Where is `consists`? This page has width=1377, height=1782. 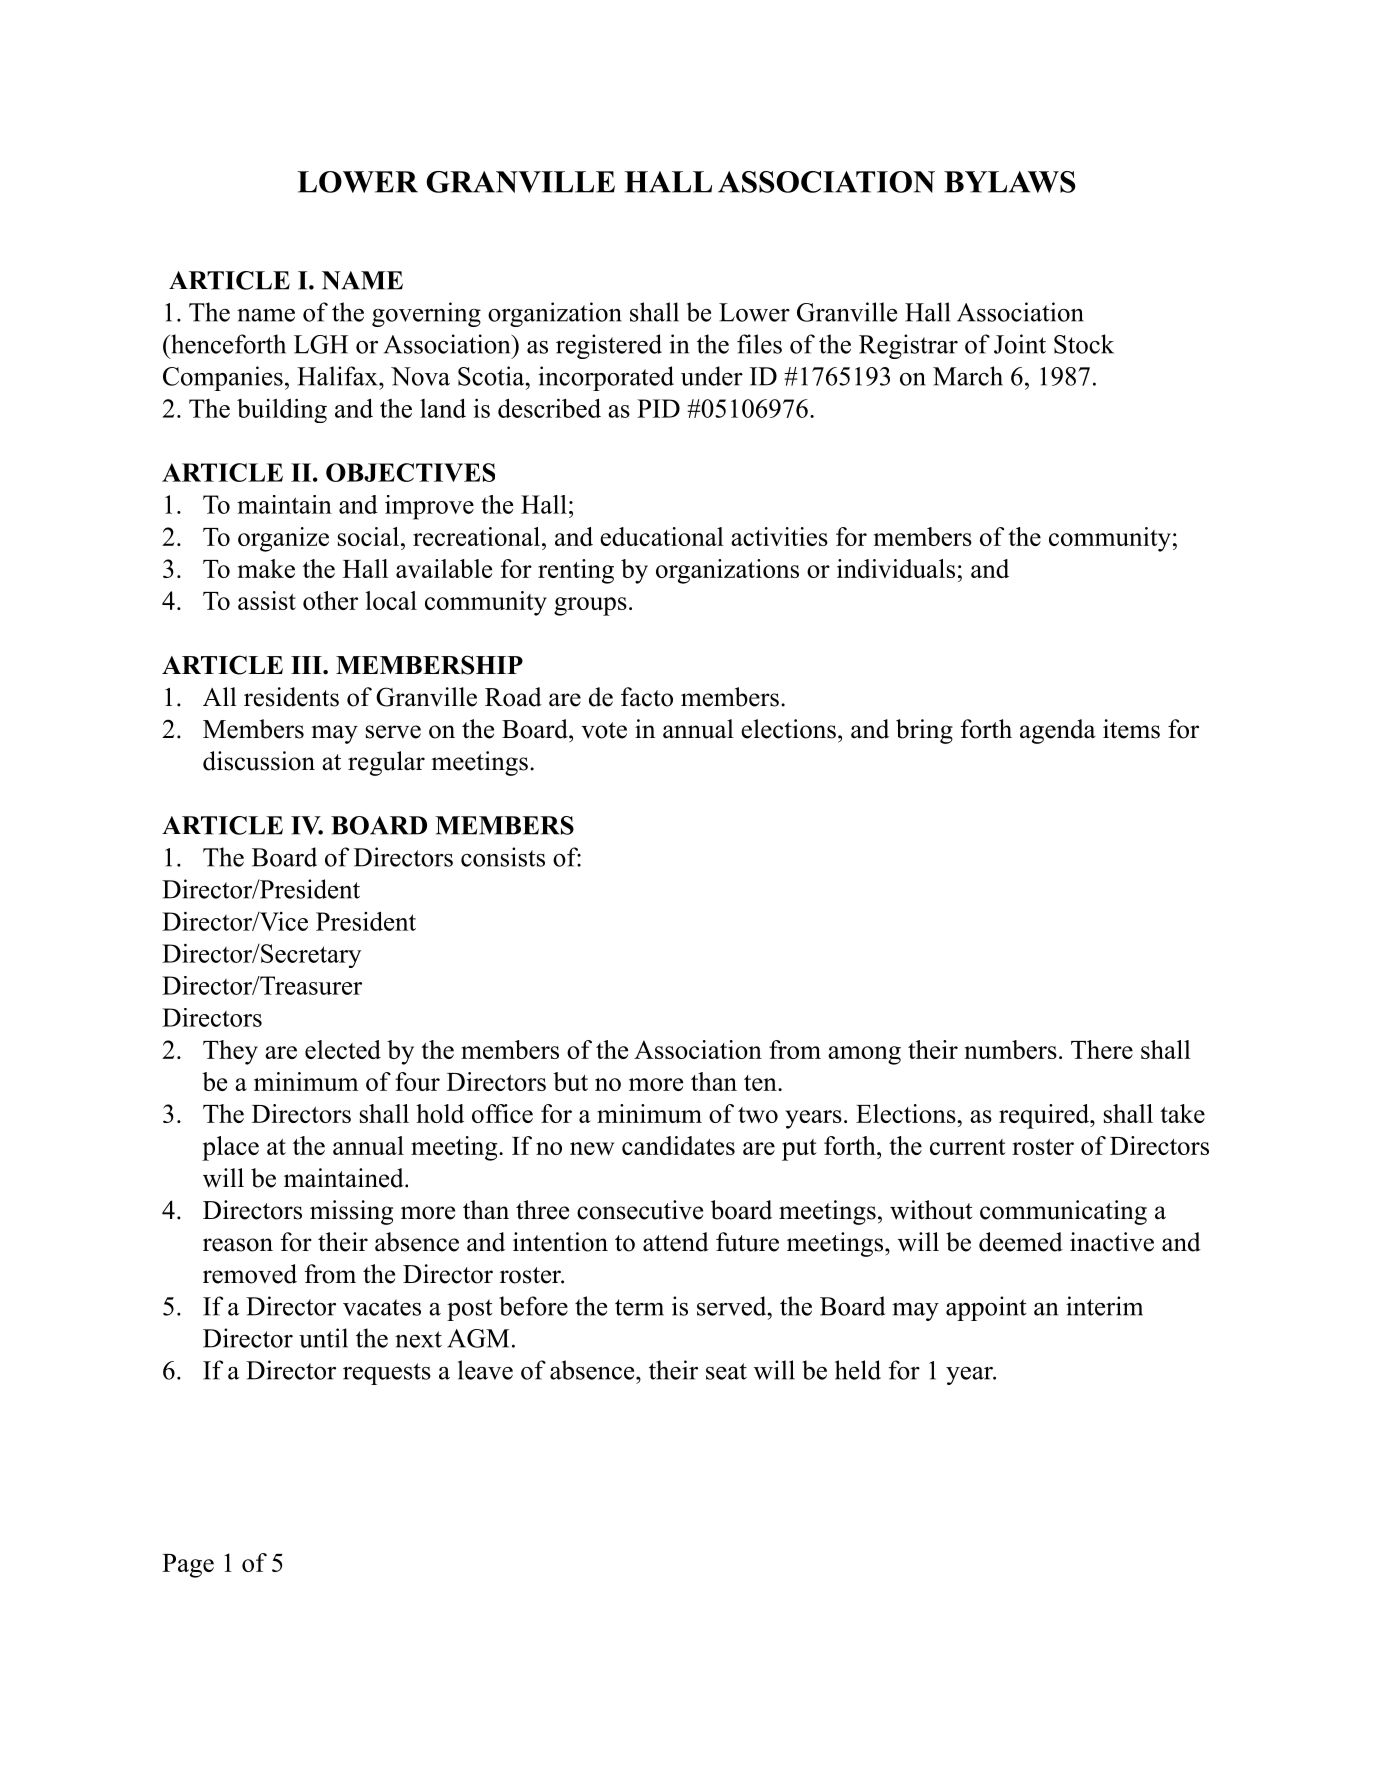 consists is located at coordinates (503, 857).
